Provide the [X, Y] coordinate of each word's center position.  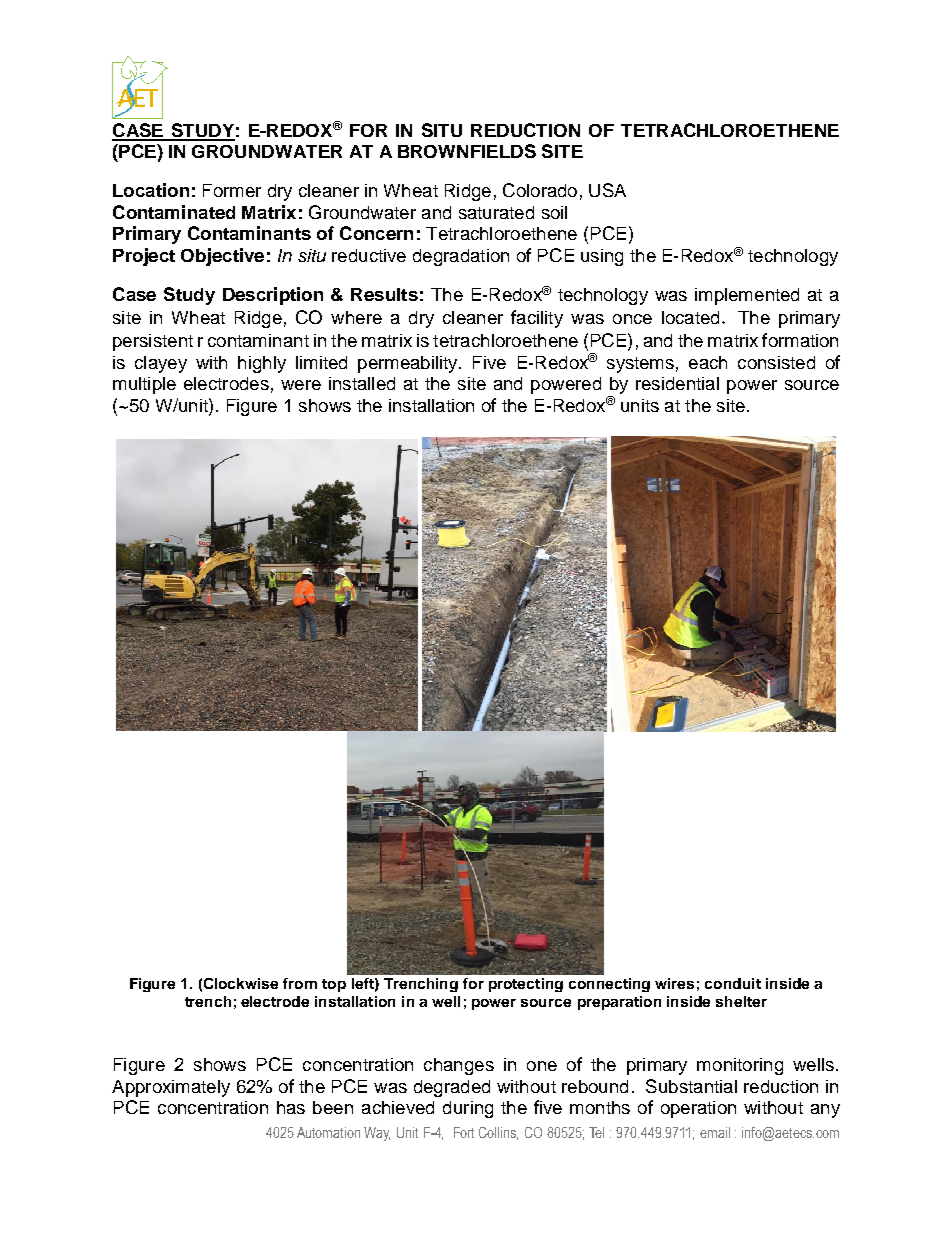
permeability [409, 364]
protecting [526, 985]
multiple [144, 385]
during [468, 1109]
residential [677, 383]
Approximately [171, 1088]
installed [362, 383]
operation [698, 1109]
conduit [733, 983]
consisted [776, 362]
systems [640, 365]
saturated [496, 212]
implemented [747, 296]
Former [232, 190]
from [300, 983]
